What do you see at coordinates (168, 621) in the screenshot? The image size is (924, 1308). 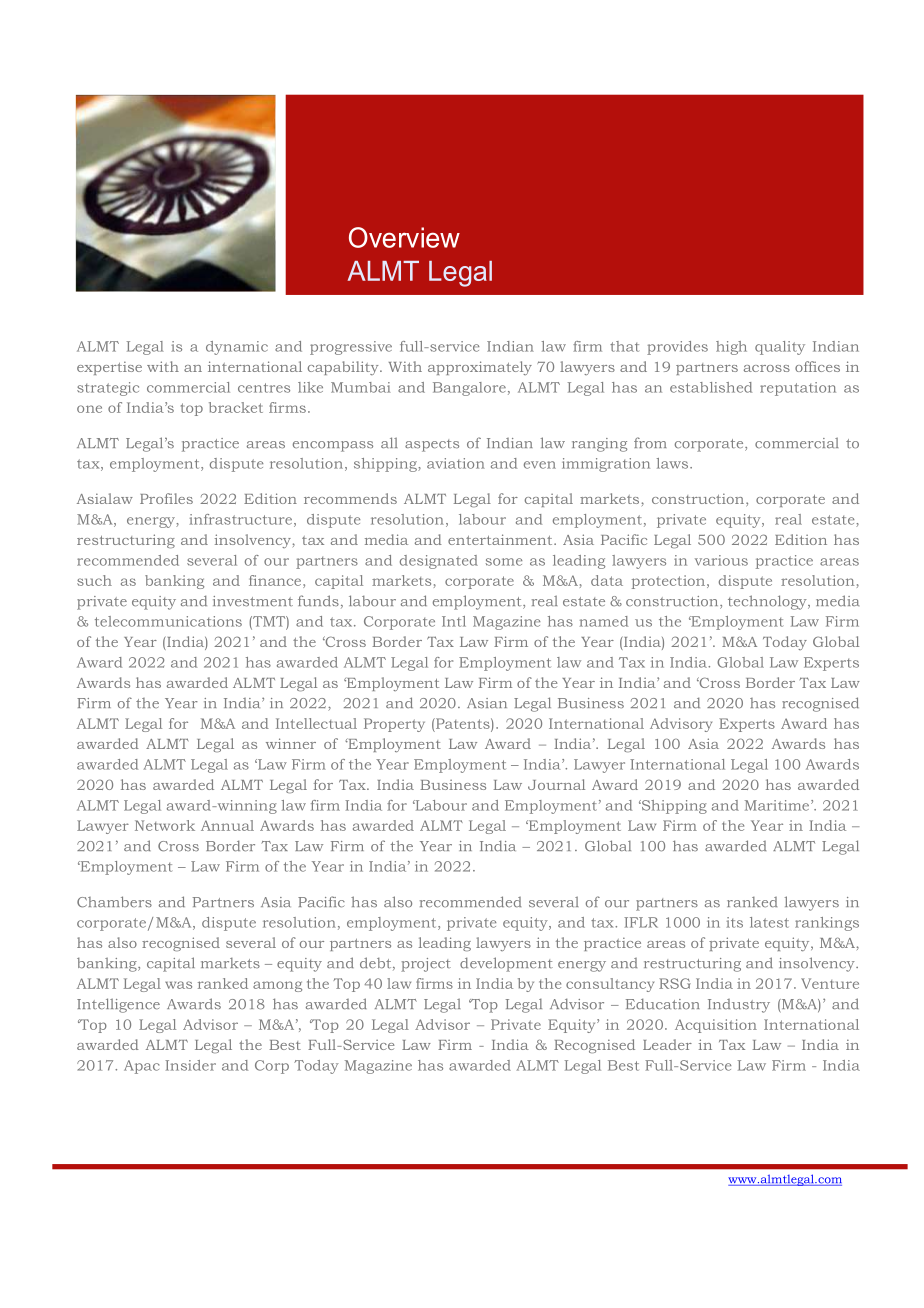 I see `telecommunications` at bounding box center [168, 621].
